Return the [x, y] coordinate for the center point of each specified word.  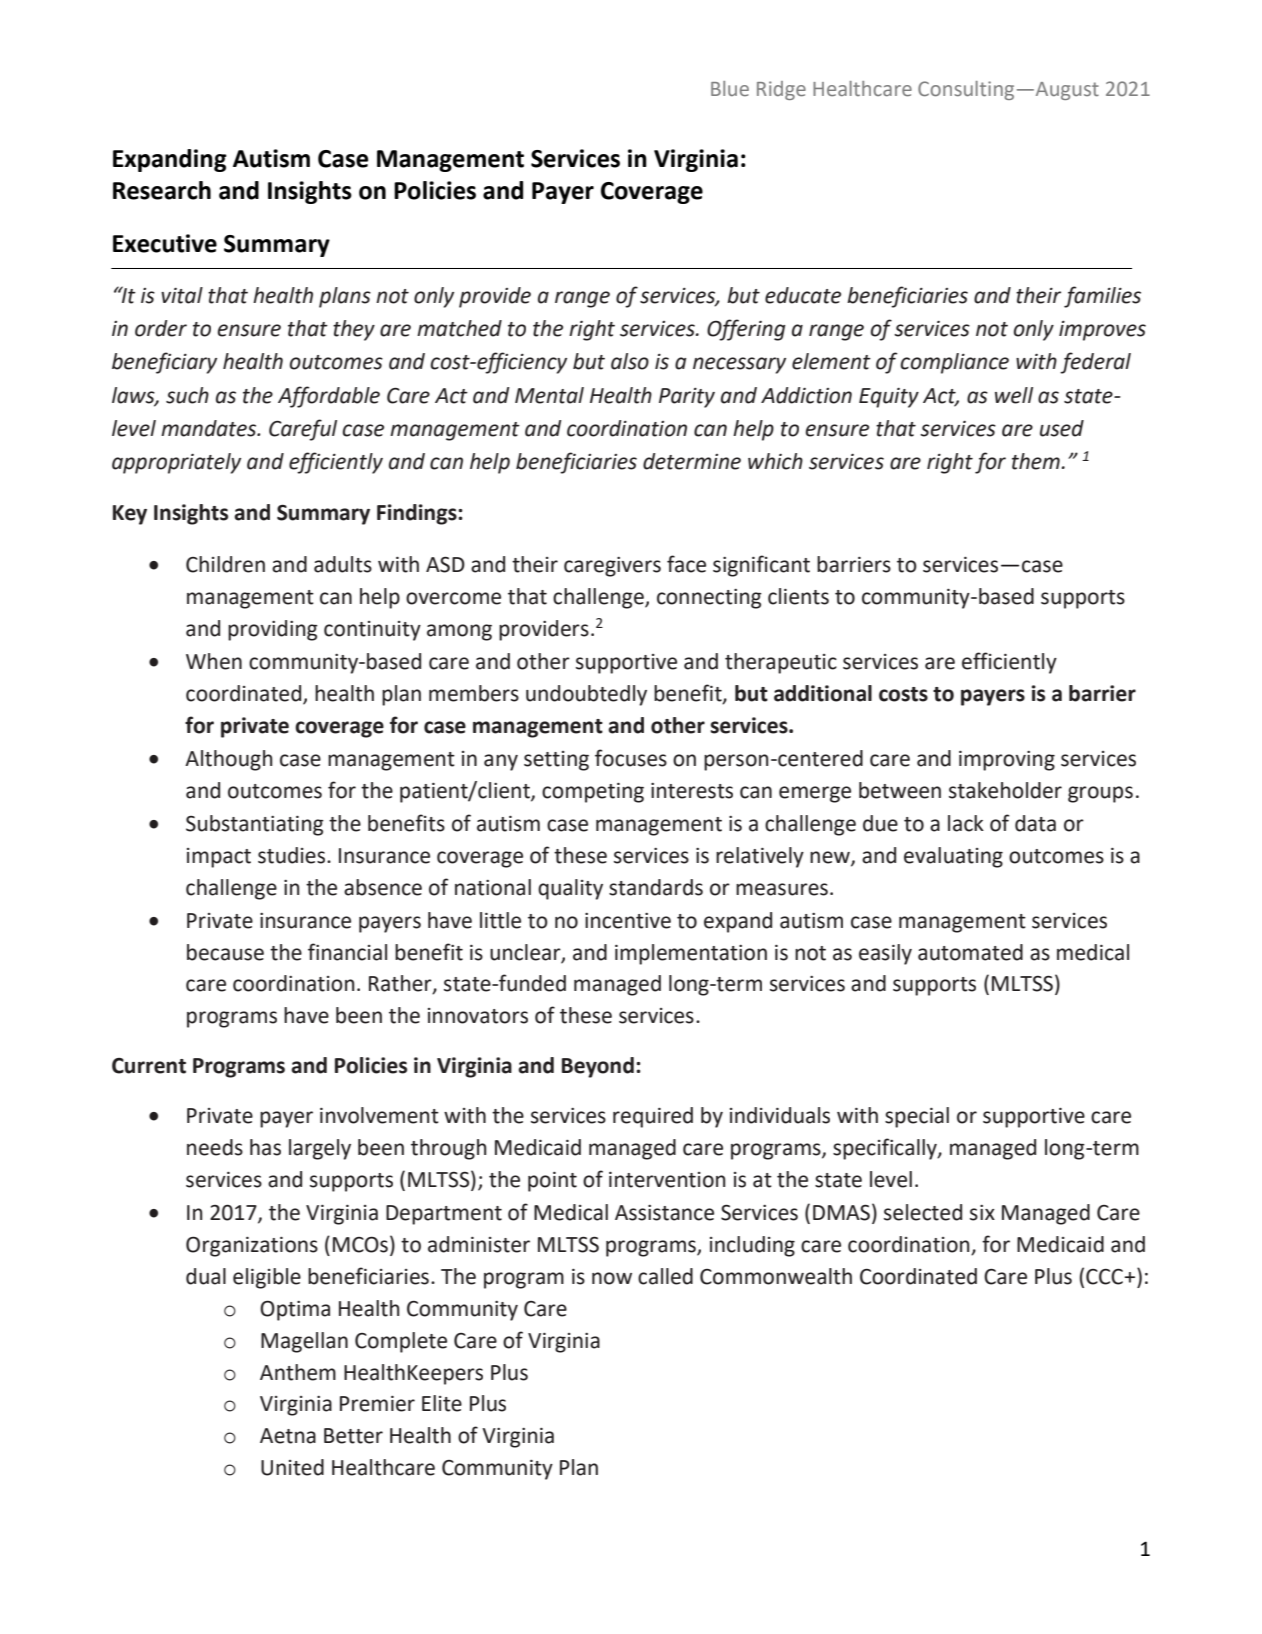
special [917, 1117]
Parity [687, 398]
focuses [631, 758]
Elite [442, 1403]
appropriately [176, 463]
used [1062, 428]
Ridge [781, 90]
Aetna [288, 1436]
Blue [730, 88]
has [265, 1147]
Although [229, 760]
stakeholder [1005, 790]
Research [162, 190]
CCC [1105, 1277]
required [653, 1117]
